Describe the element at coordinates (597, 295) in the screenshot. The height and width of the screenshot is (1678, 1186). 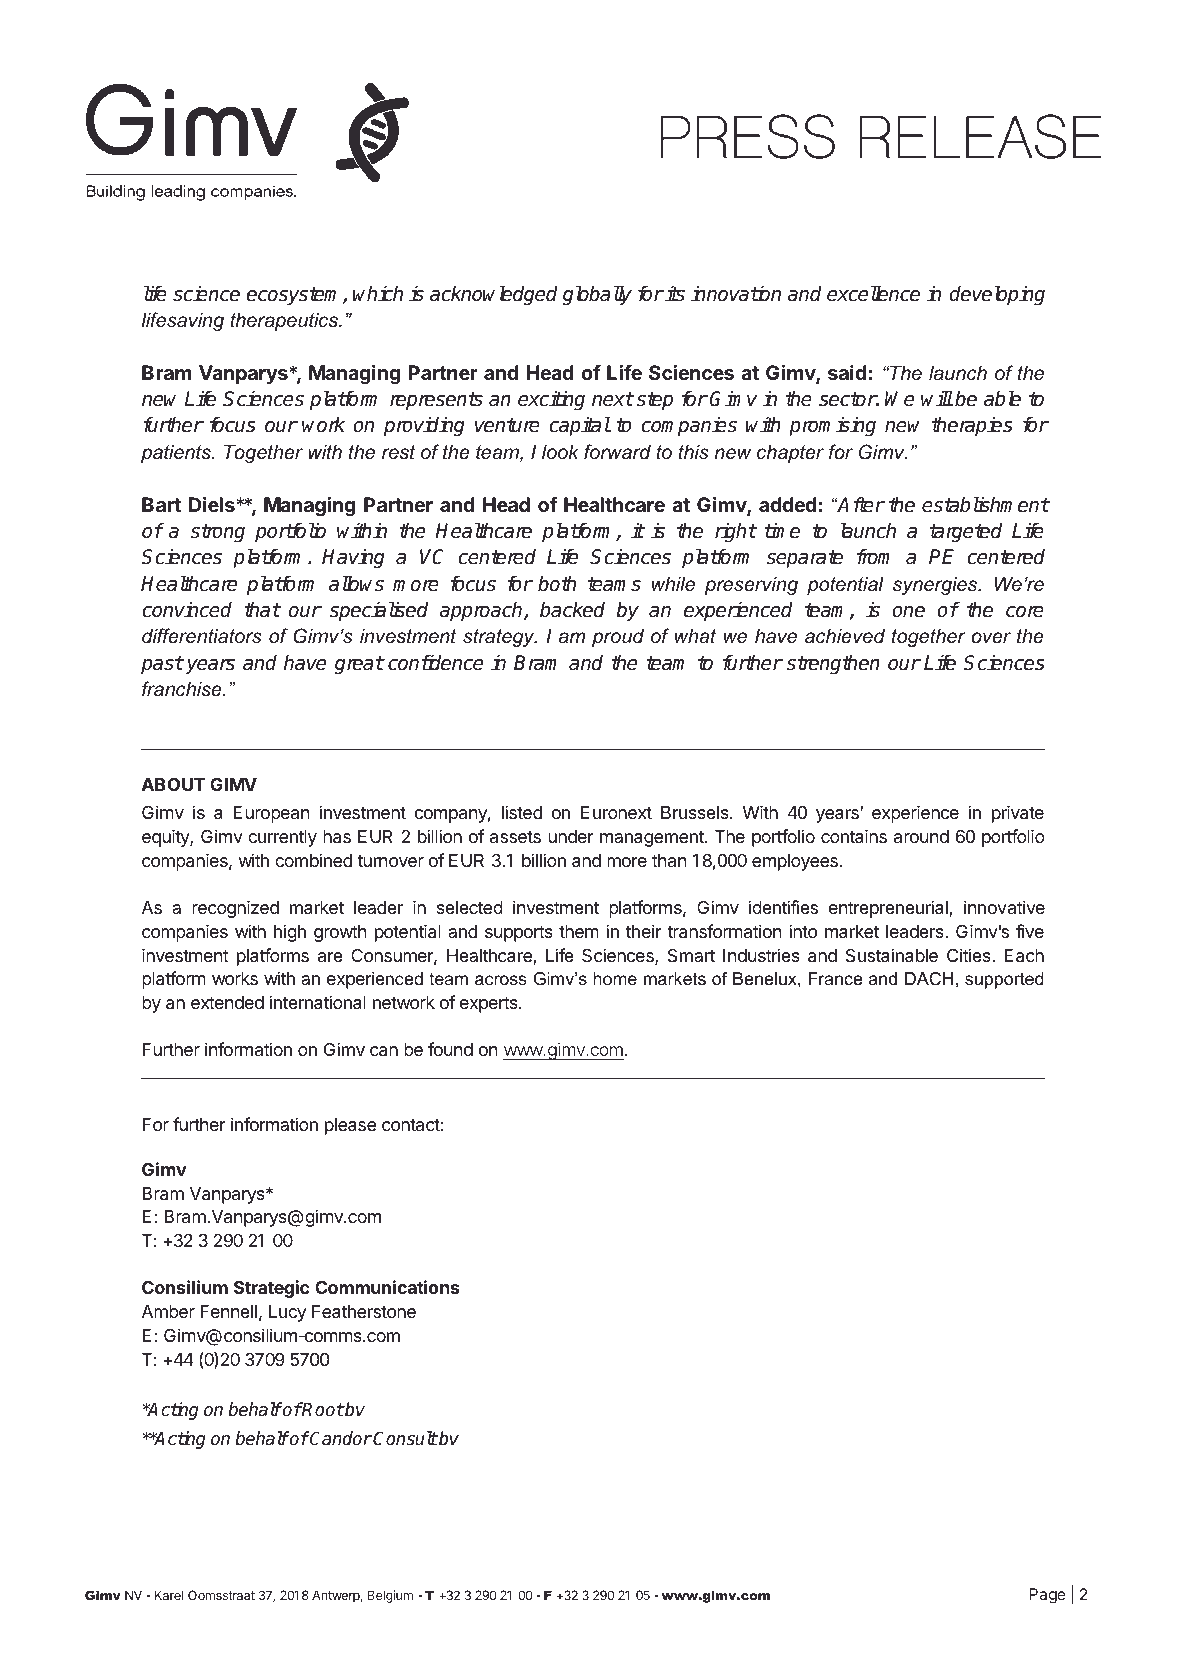
I see `globally` at that location.
